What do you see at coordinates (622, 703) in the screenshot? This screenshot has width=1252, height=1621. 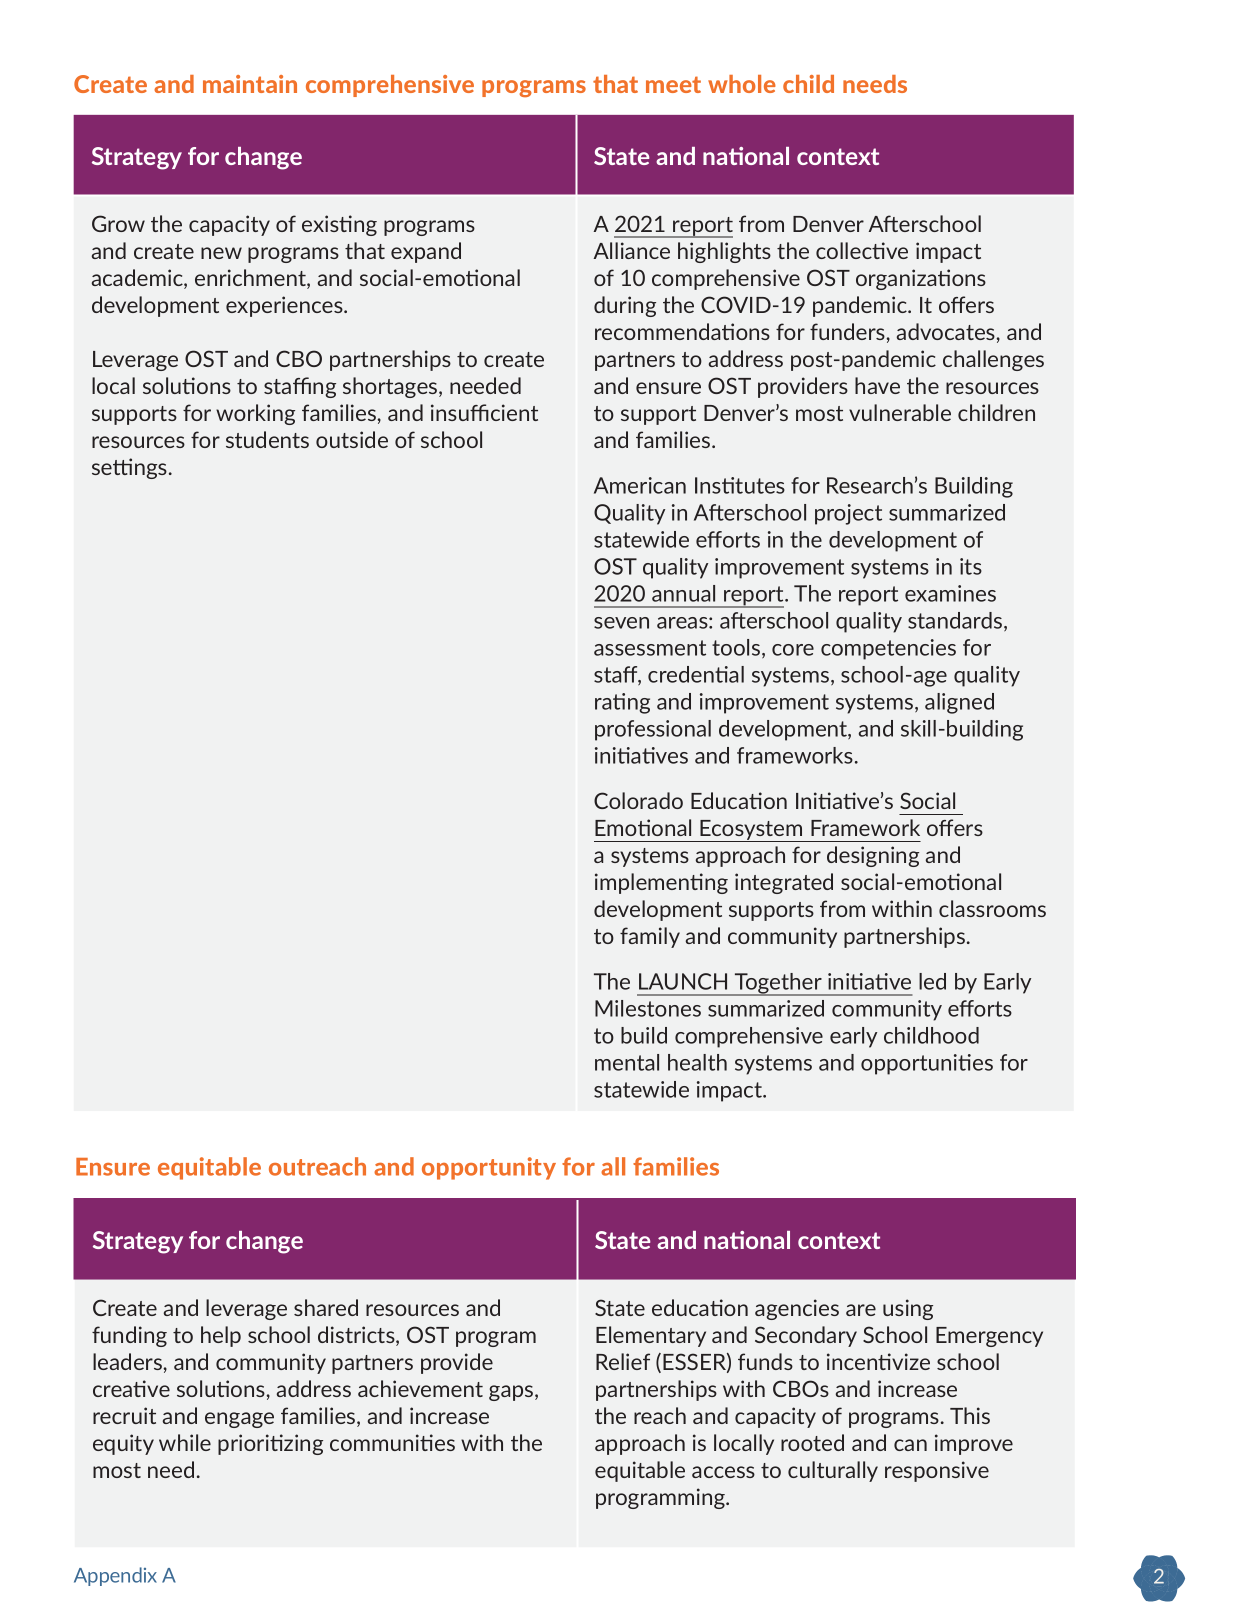 I see `rating` at bounding box center [622, 703].
